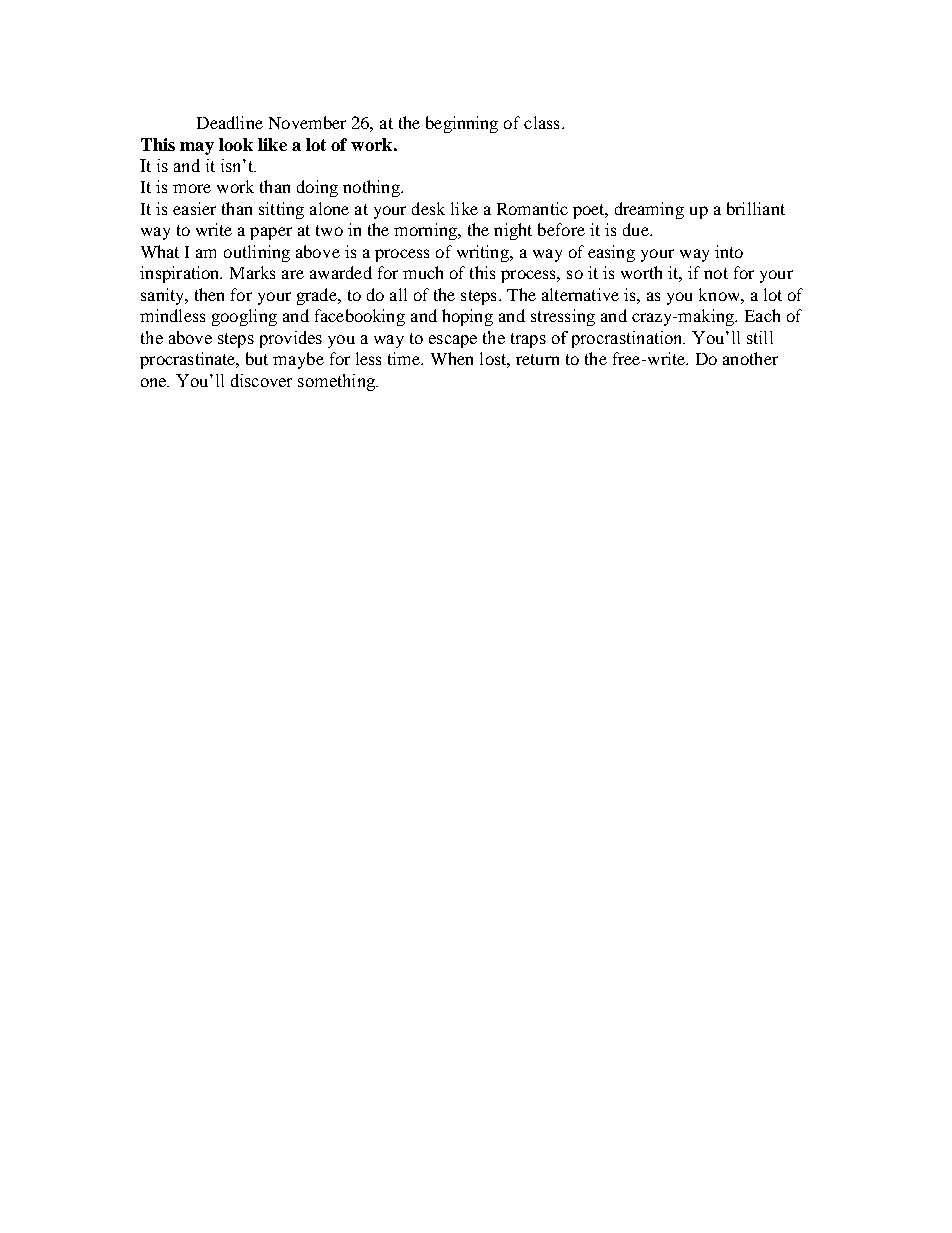 Image resolution: width=952 pixels, height=1233 pixels. What do you see at coordinates (261, 380) in the screenshot?
I see `discover` at bounding box center [261, 380].
